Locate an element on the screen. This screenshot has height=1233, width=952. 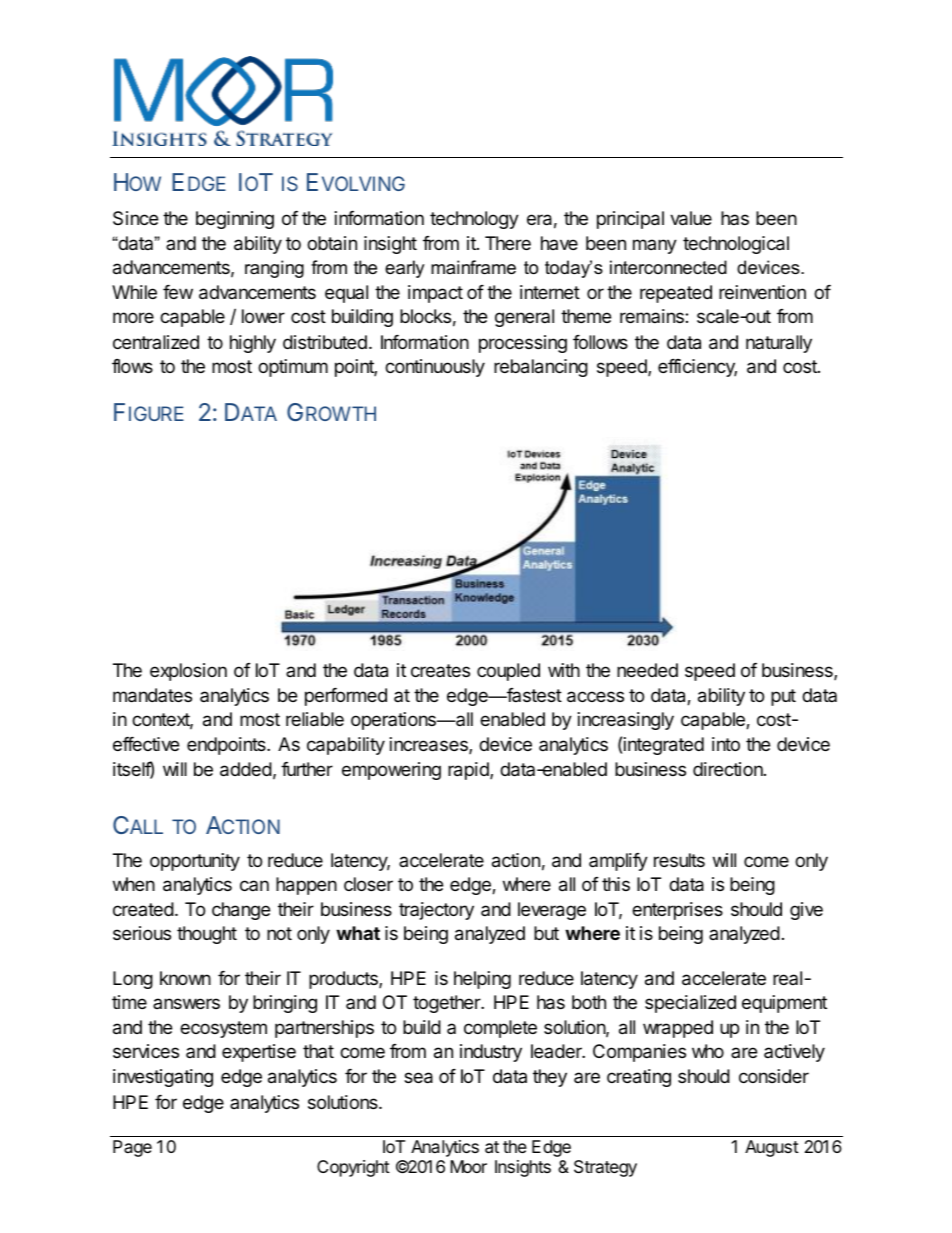
creates is located at coordinates (440, 670).
